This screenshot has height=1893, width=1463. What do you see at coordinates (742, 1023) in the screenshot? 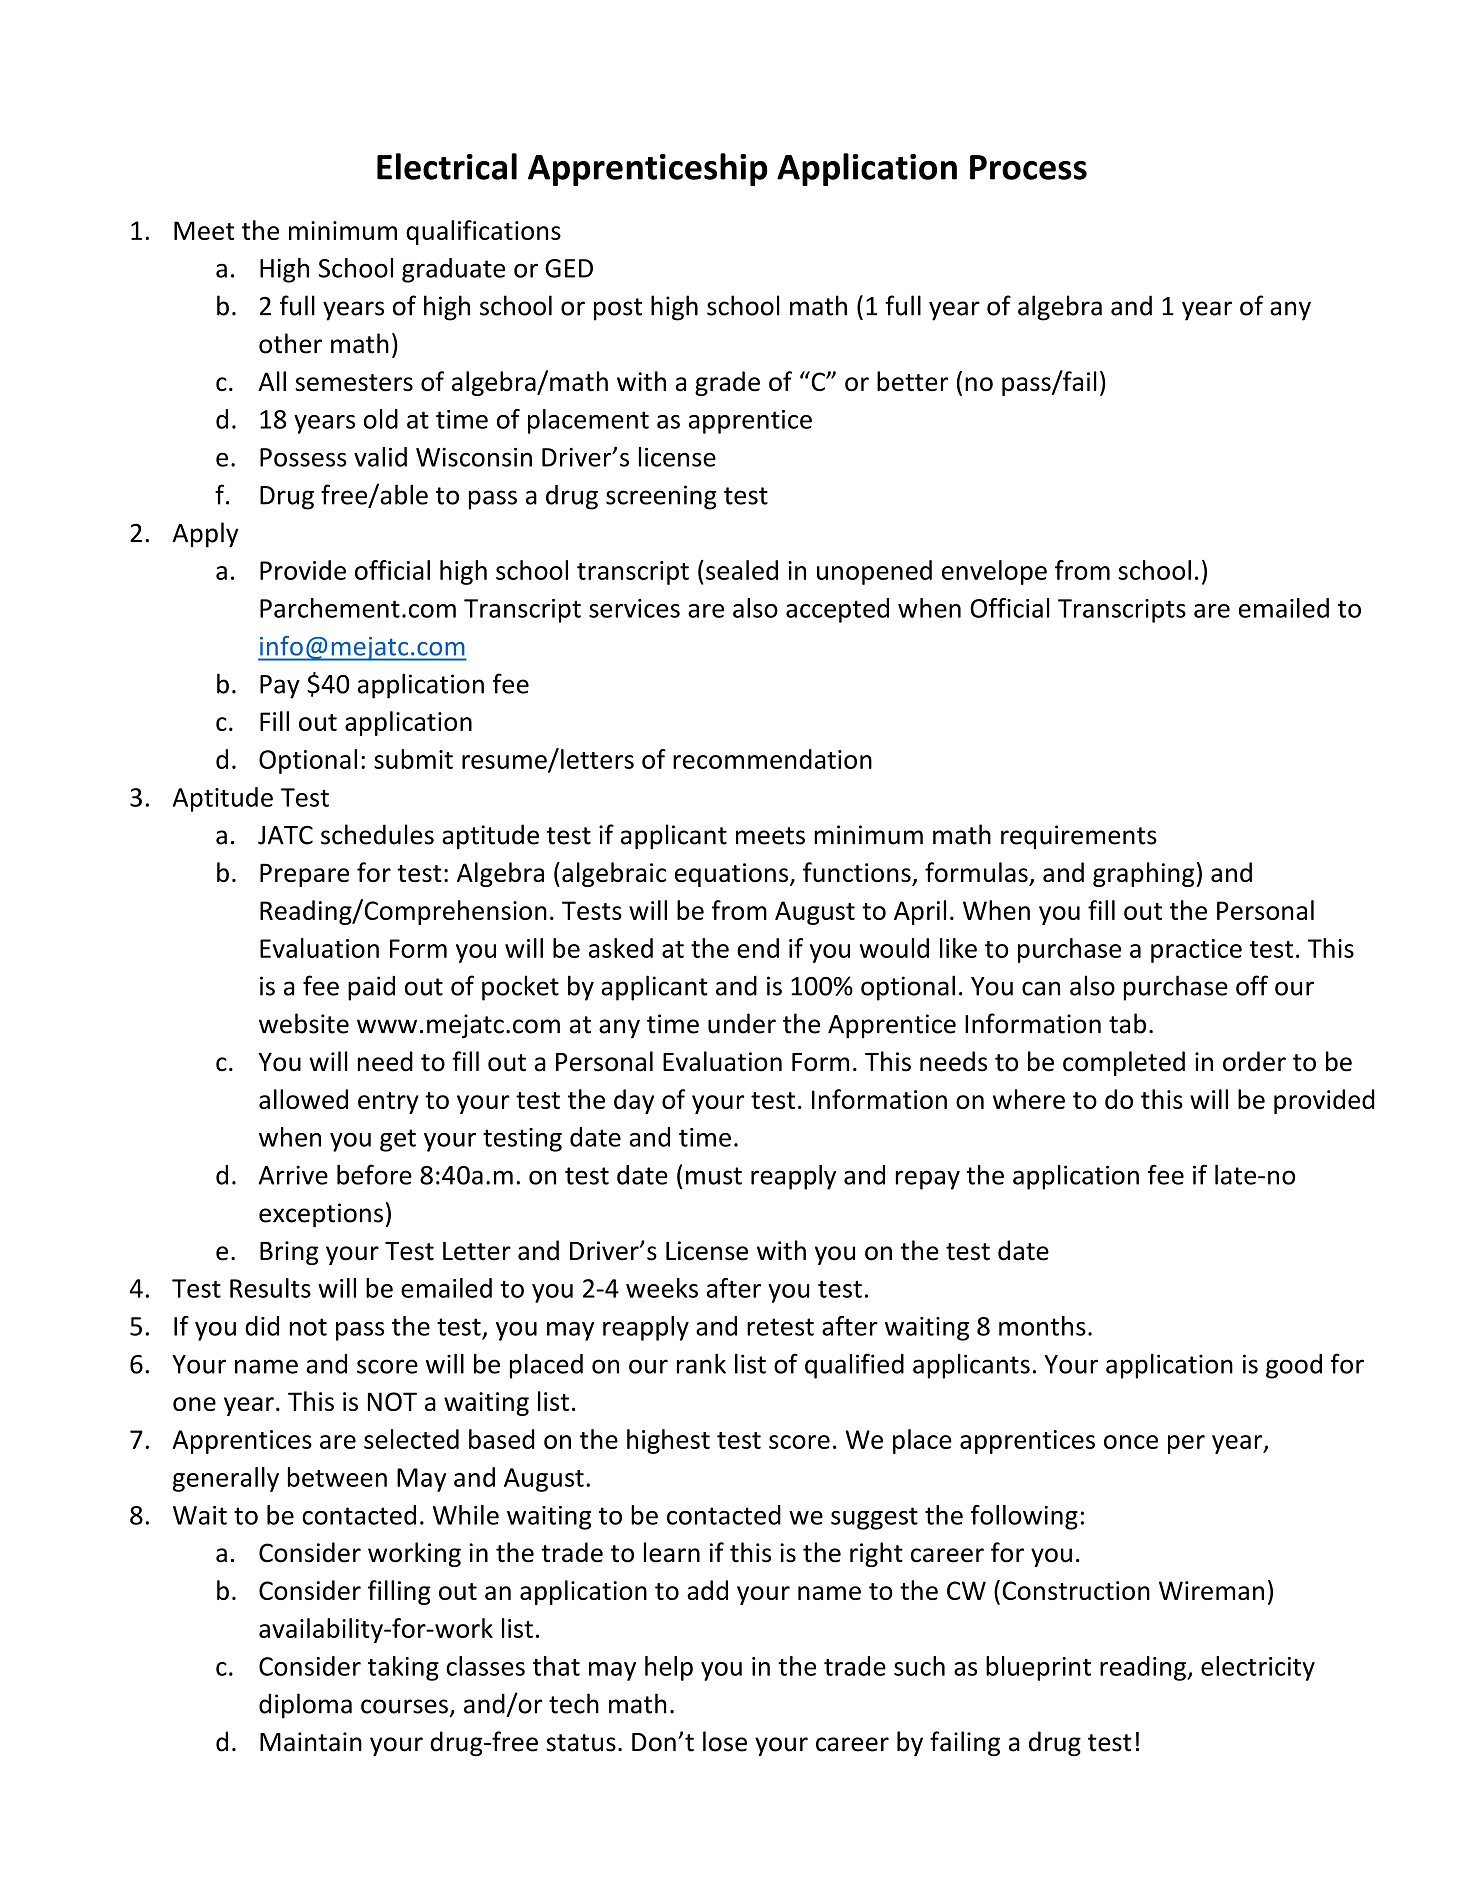
I see `under` at bounding box center [742, 1023].
